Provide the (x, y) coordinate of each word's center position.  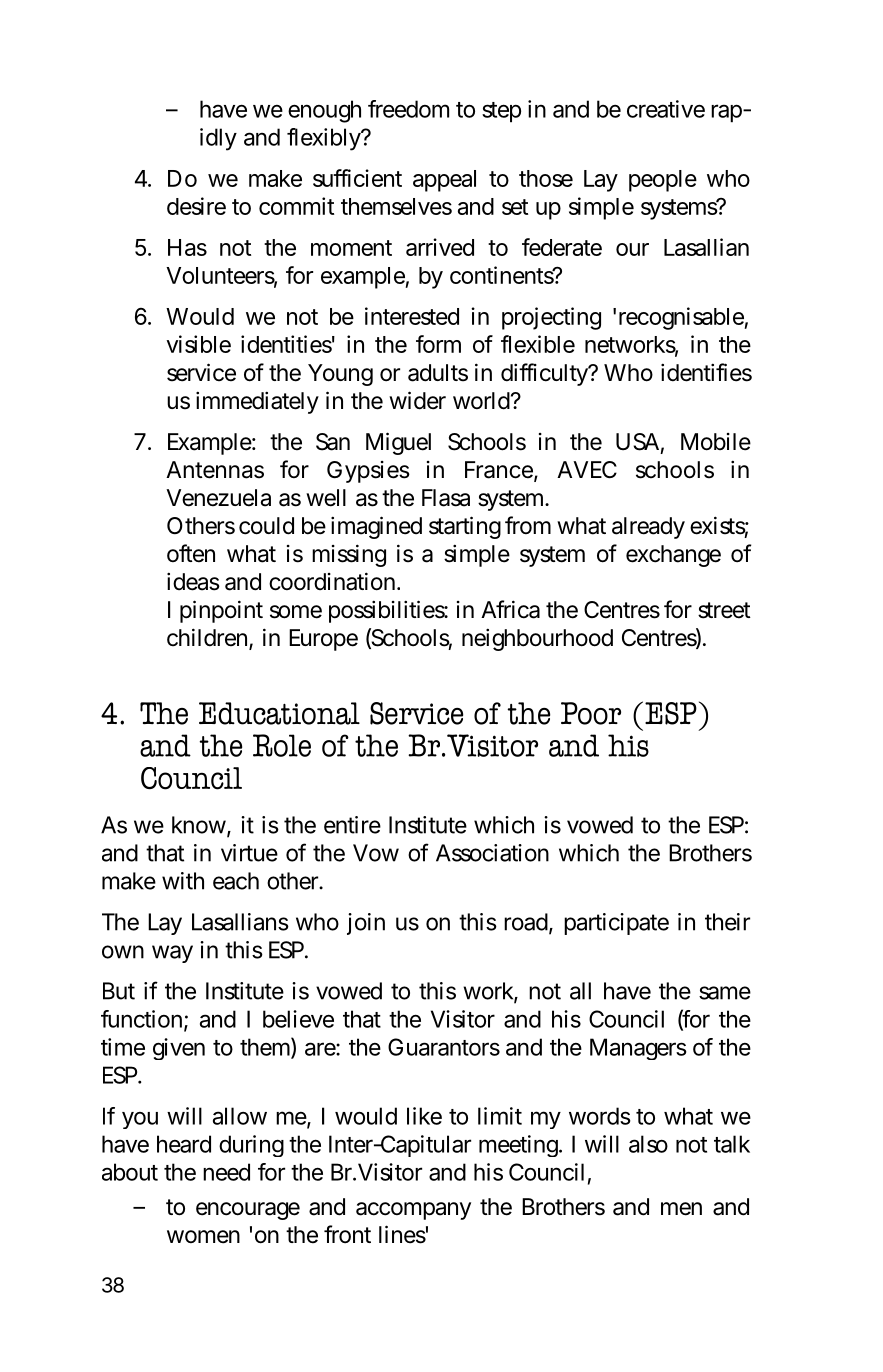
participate (616, 924)
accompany (413, 1211)
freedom (408, 109)
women (203, 1237)
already (648, 528)
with (183, 881)
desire (196, 206)
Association (492, 853)
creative (666, 109)
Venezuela (218, 498)
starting (465, 527)
